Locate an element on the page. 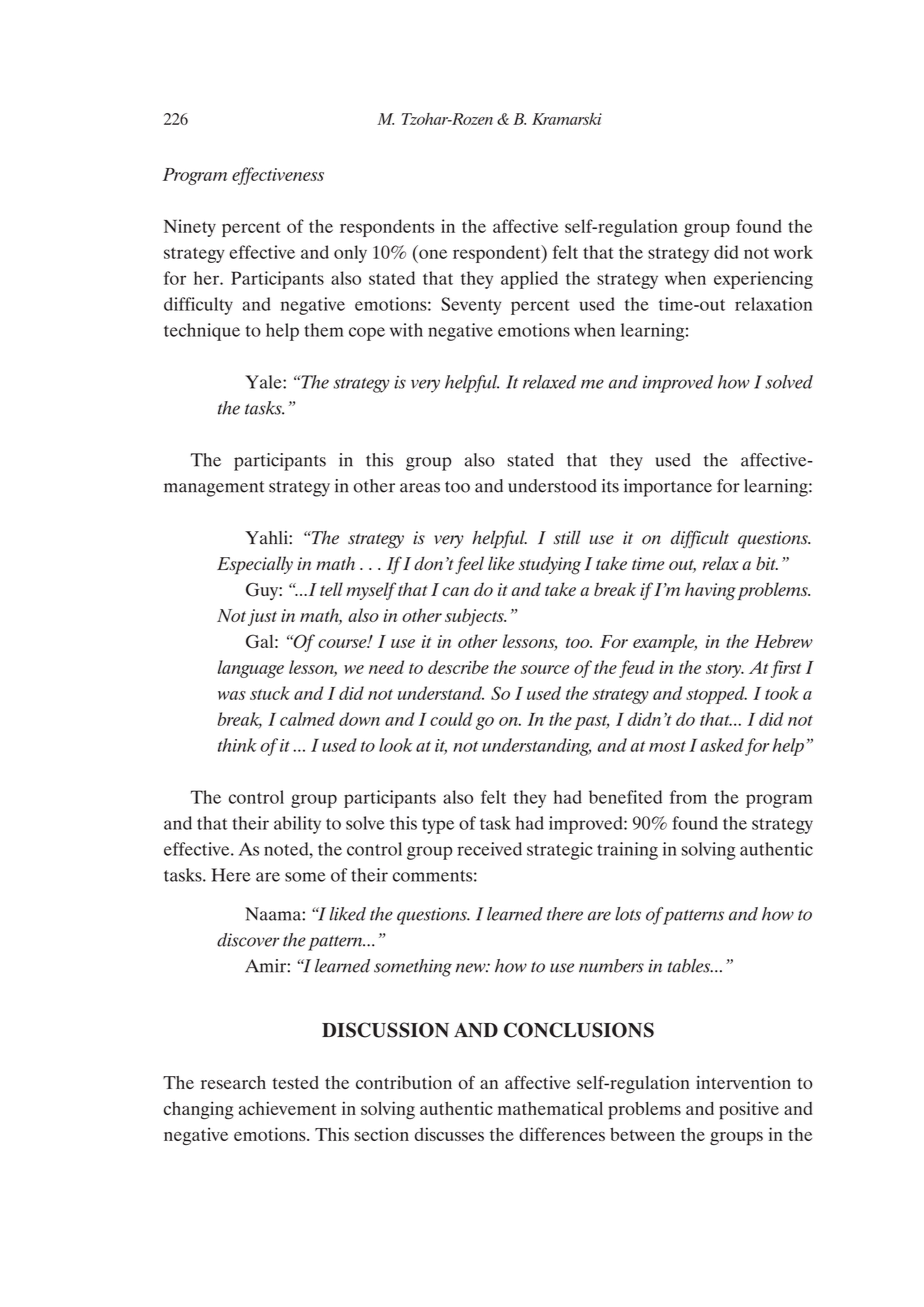 This page has width=924, height=1307. lots is located at coordinates (628, 914).
